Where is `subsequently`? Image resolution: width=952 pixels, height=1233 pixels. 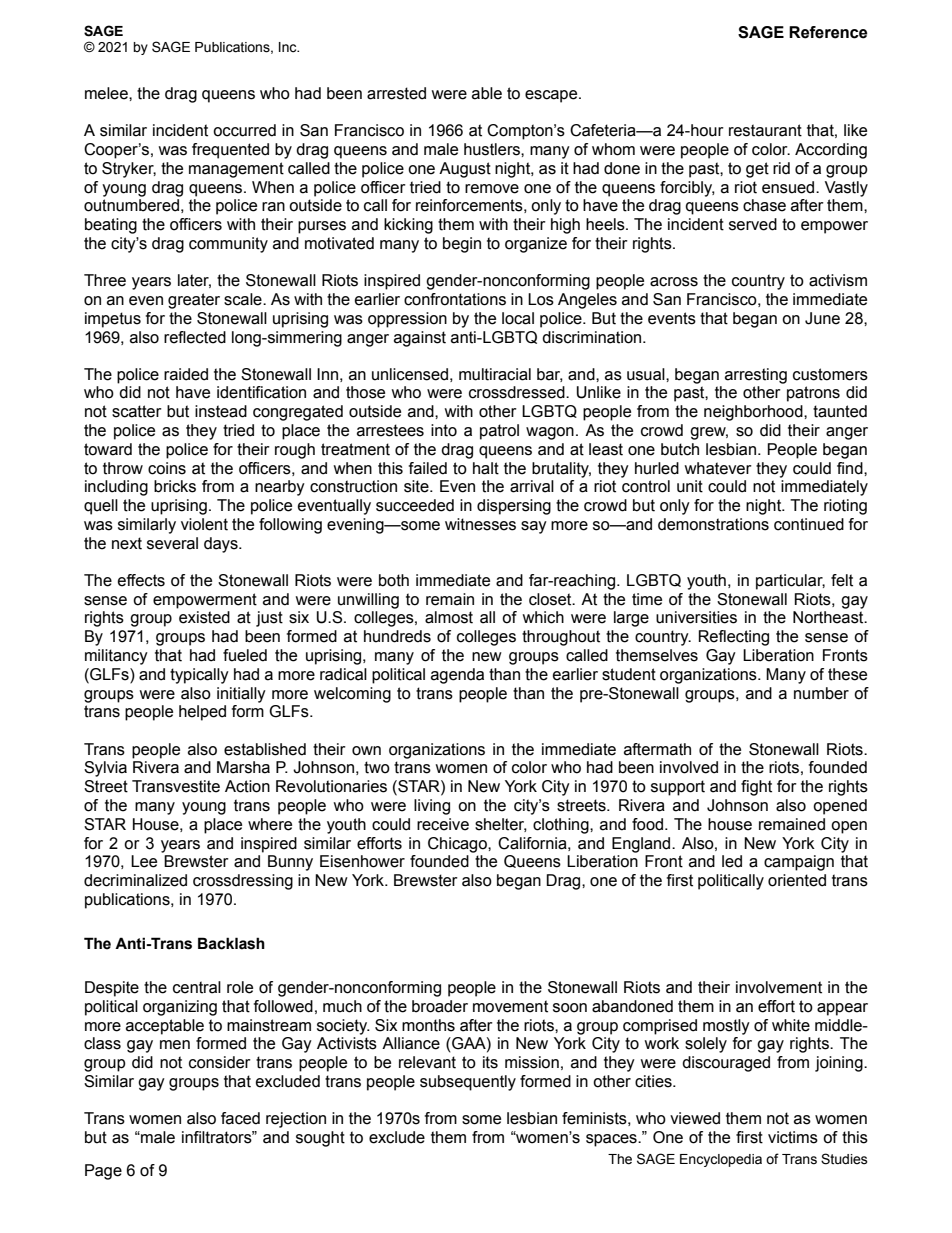
subsequently is located at coordinates (468, 1083).
